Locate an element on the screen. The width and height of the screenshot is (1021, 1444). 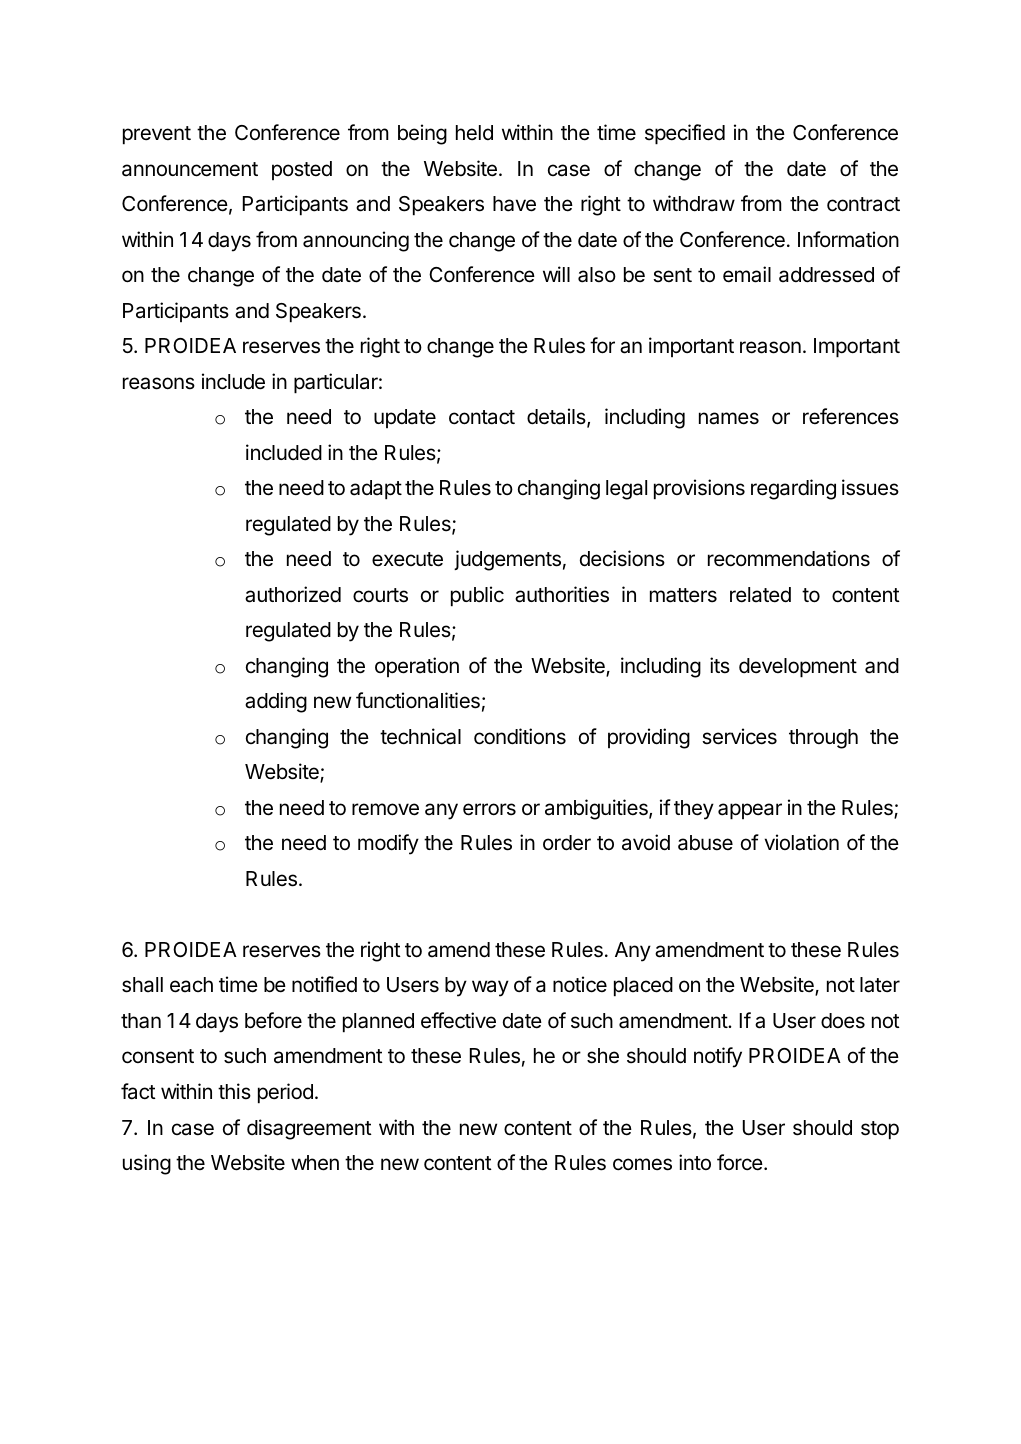
contract is located at coordinates (863, 204).
